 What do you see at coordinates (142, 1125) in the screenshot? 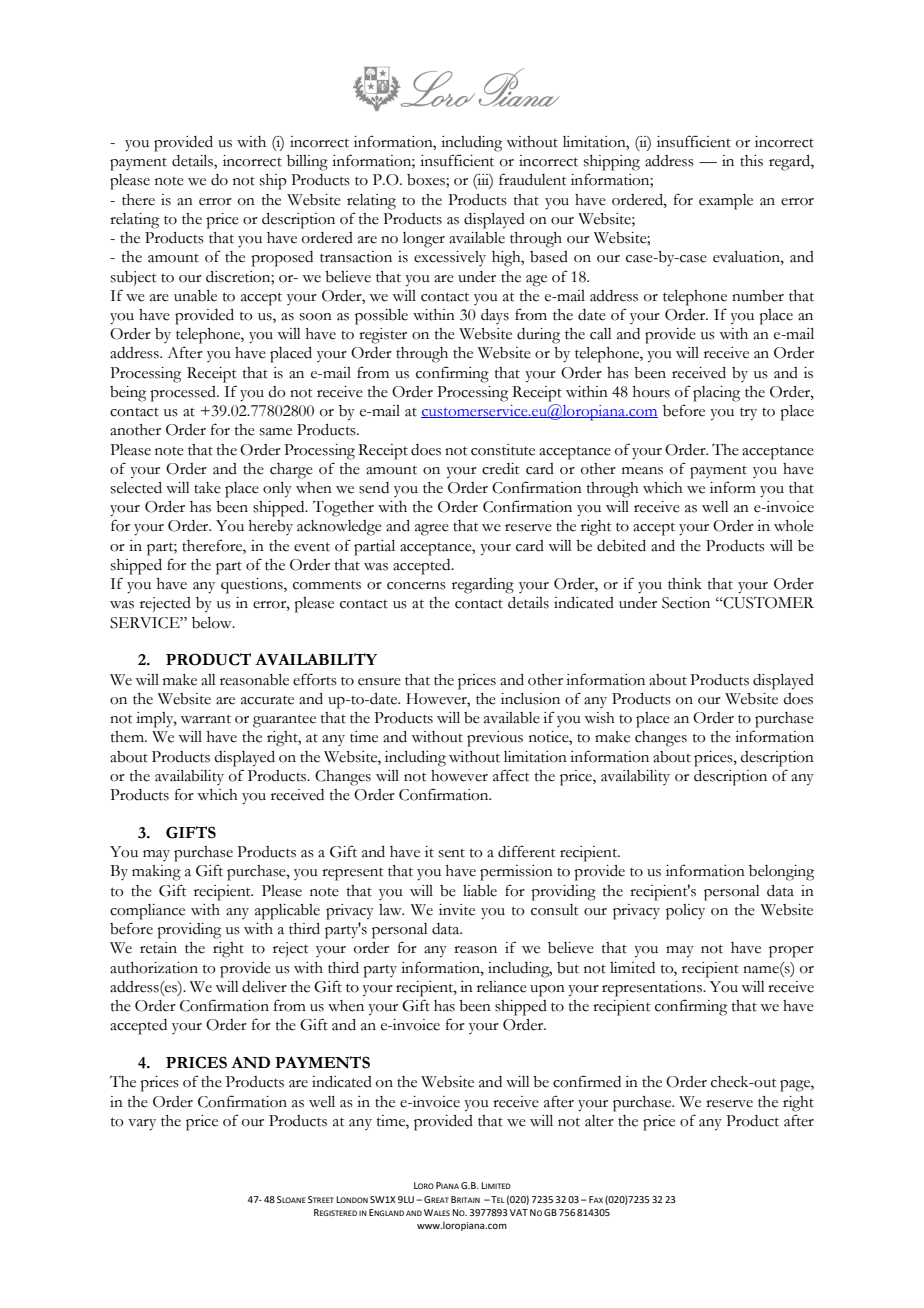
I see `vary` at bounding box center [142, 1125].
